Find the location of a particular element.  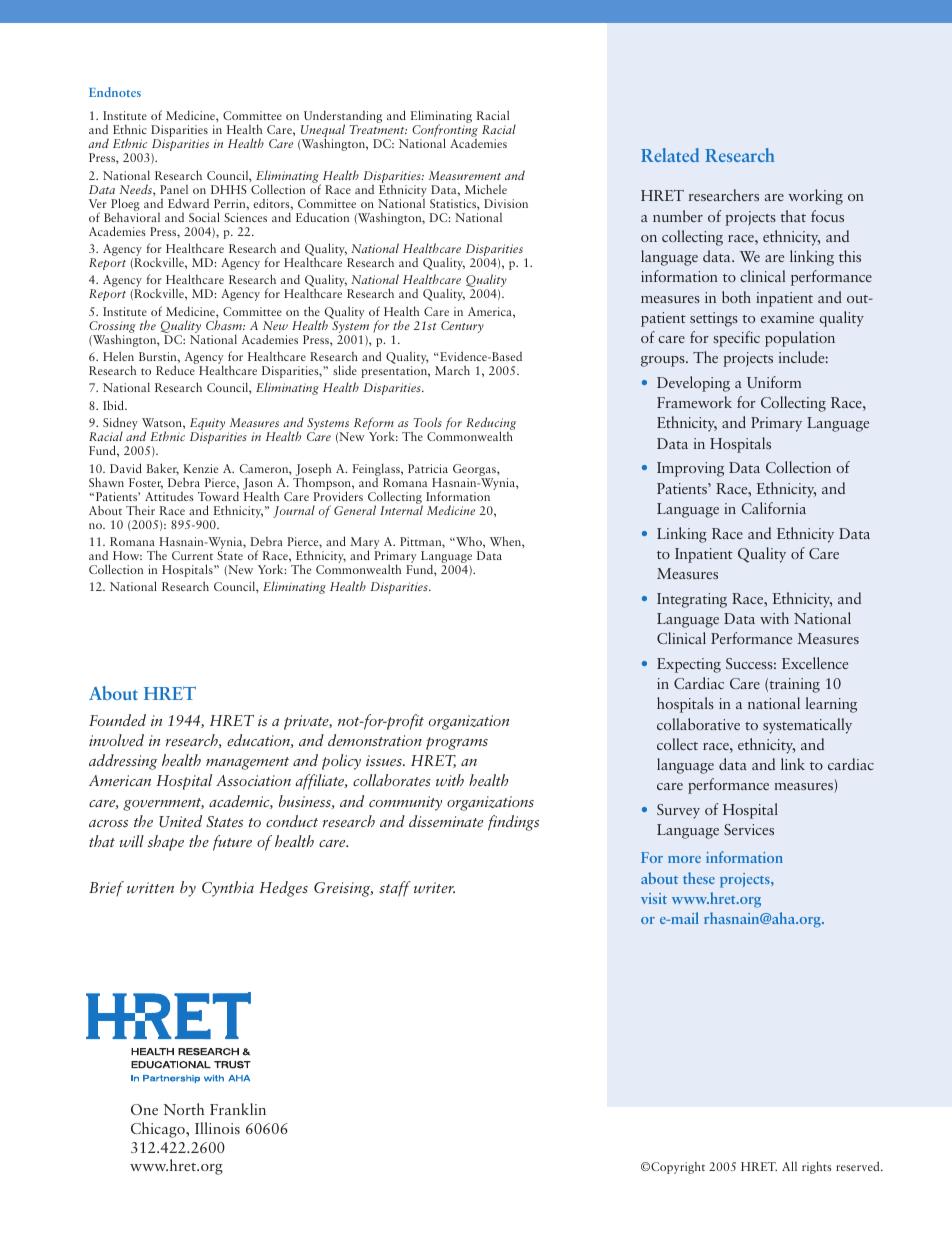

findings is located at coordinates (513, 823).
